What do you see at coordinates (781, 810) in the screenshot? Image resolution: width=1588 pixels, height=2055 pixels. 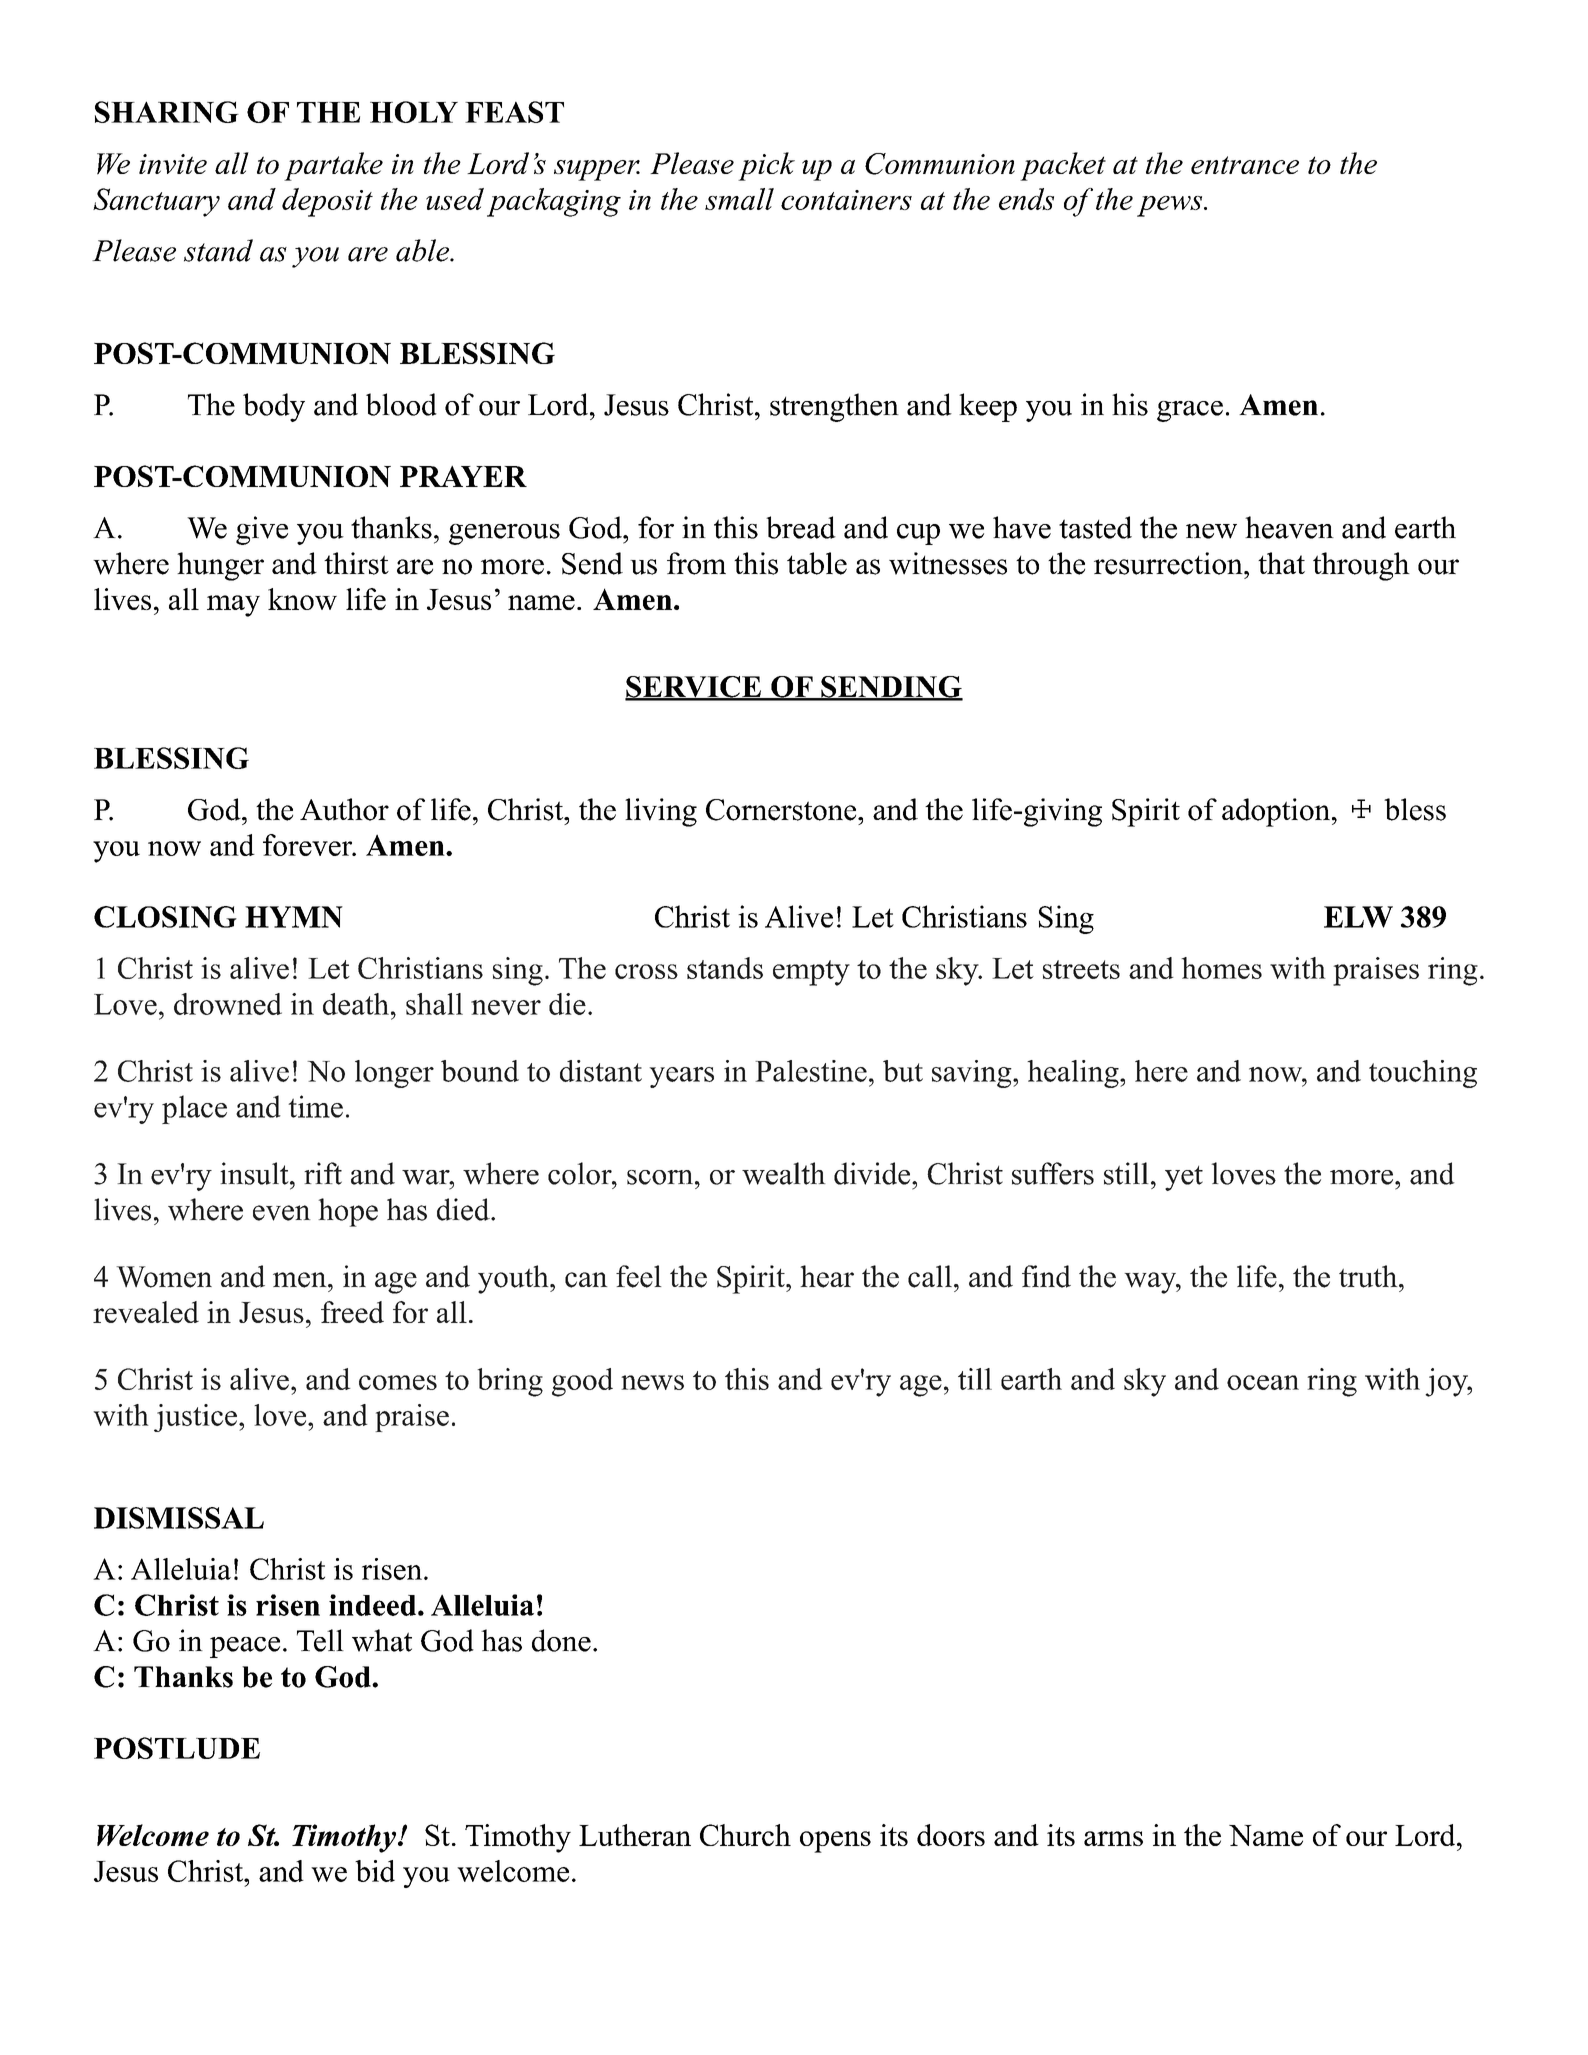 I see `Cornerstone` at bounding box center [781, 810].
